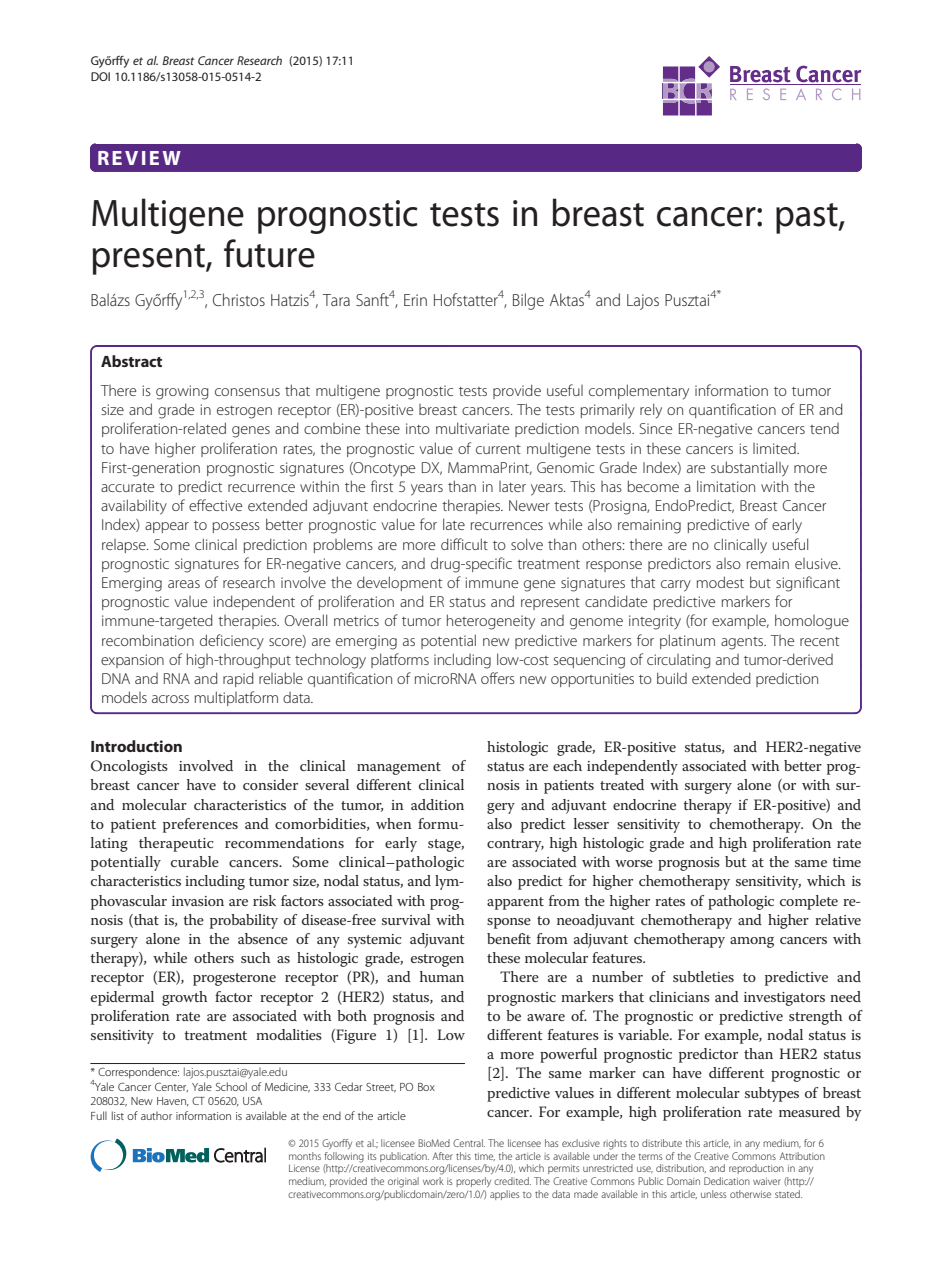  What do you see at coordinates (498, 678) in the image?
I see `offers` at bounding box center [498, 678].
